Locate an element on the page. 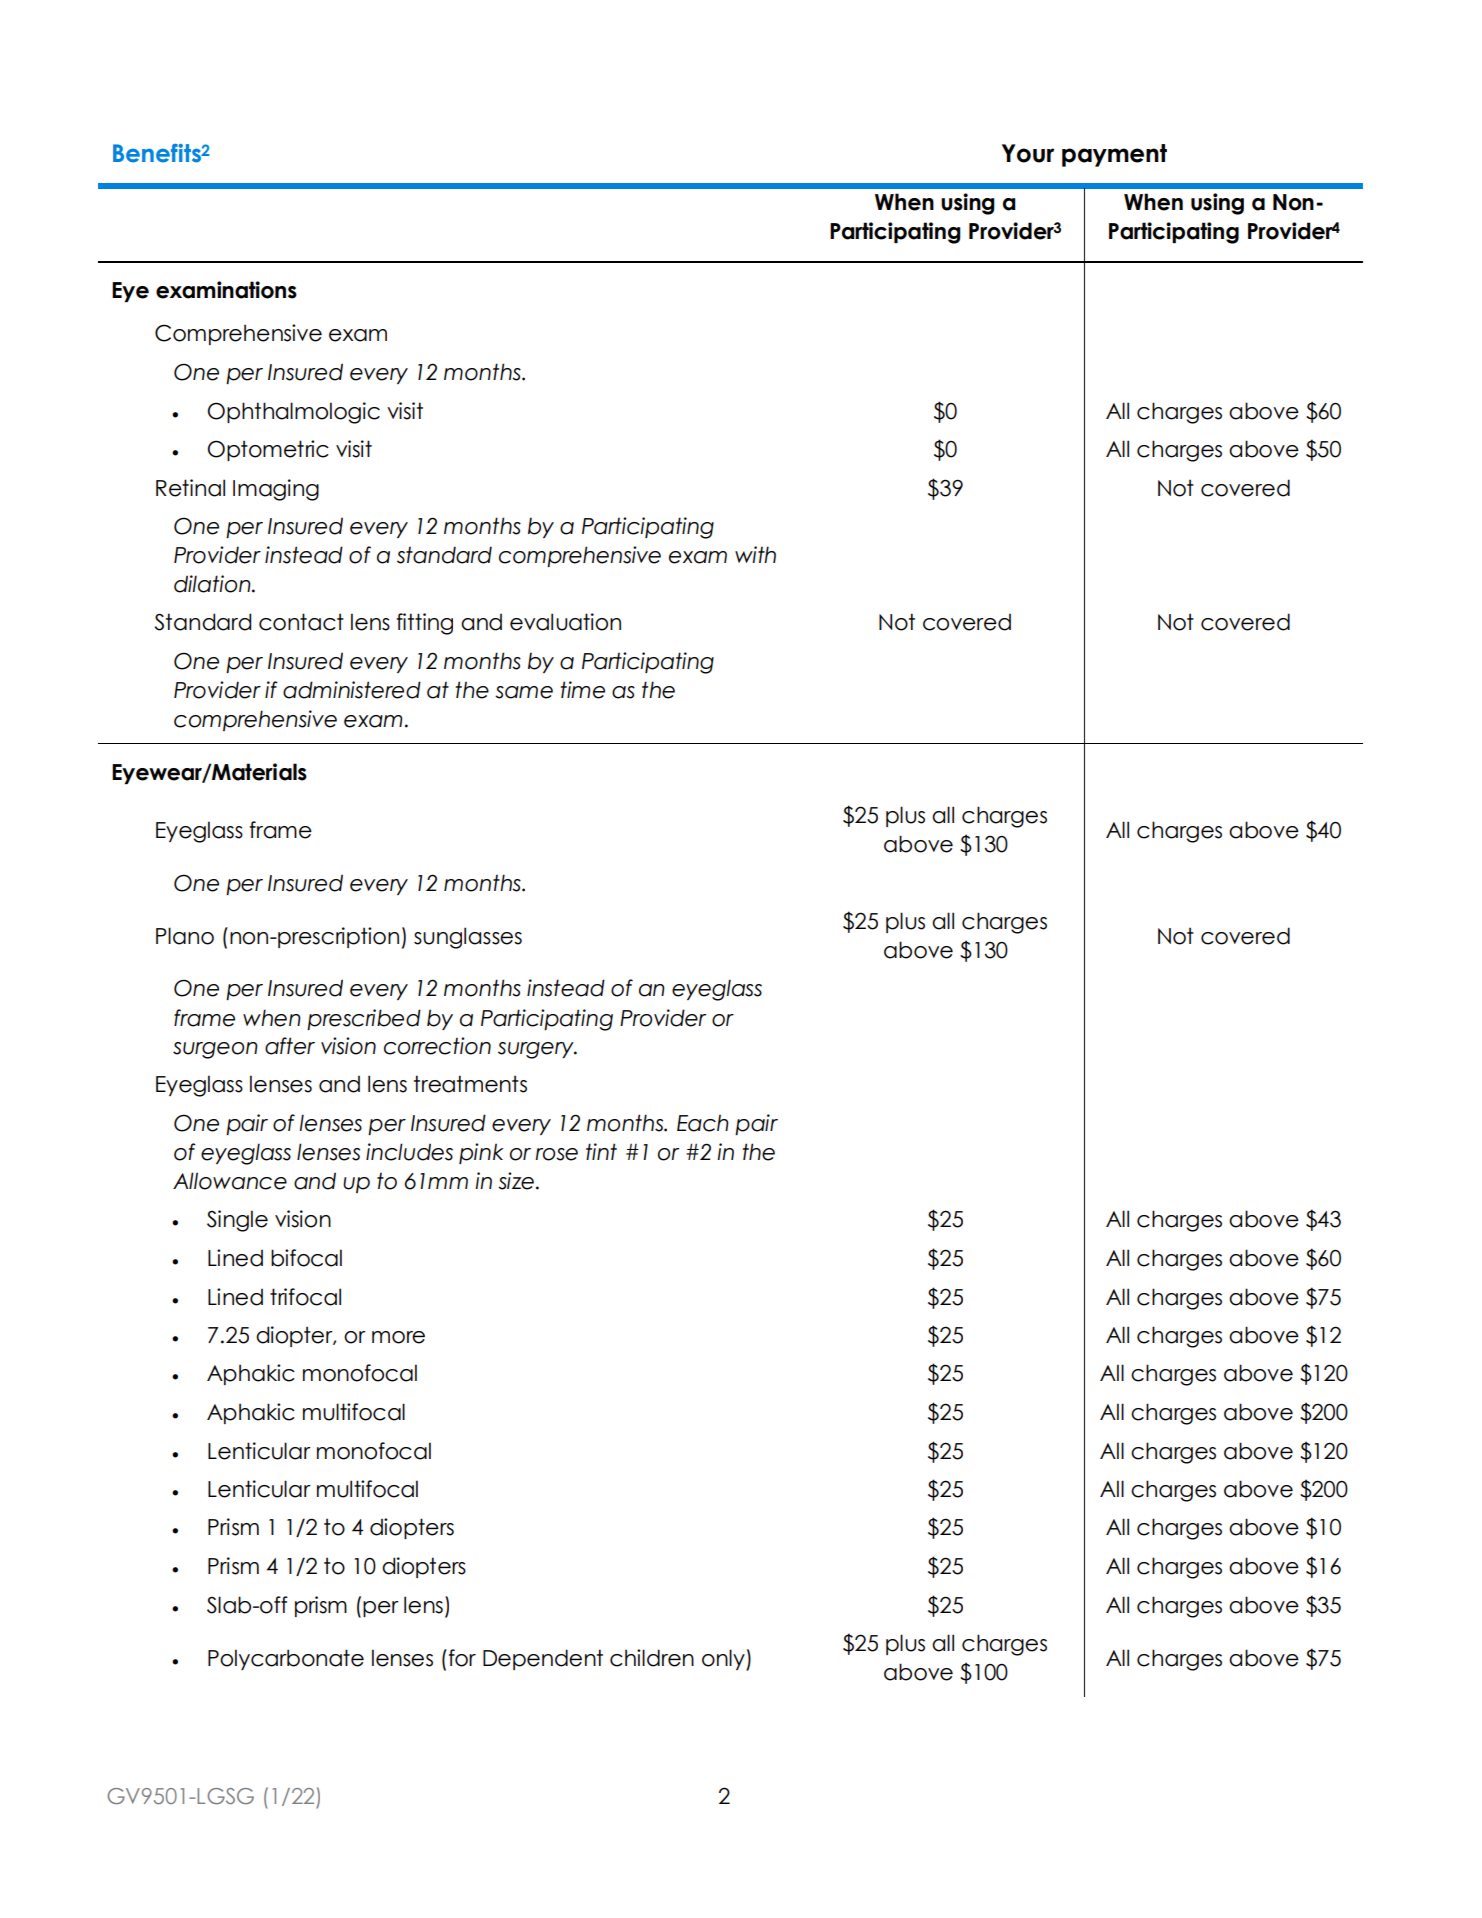  Polycarbonate is located at coordinates (286, 1659).
